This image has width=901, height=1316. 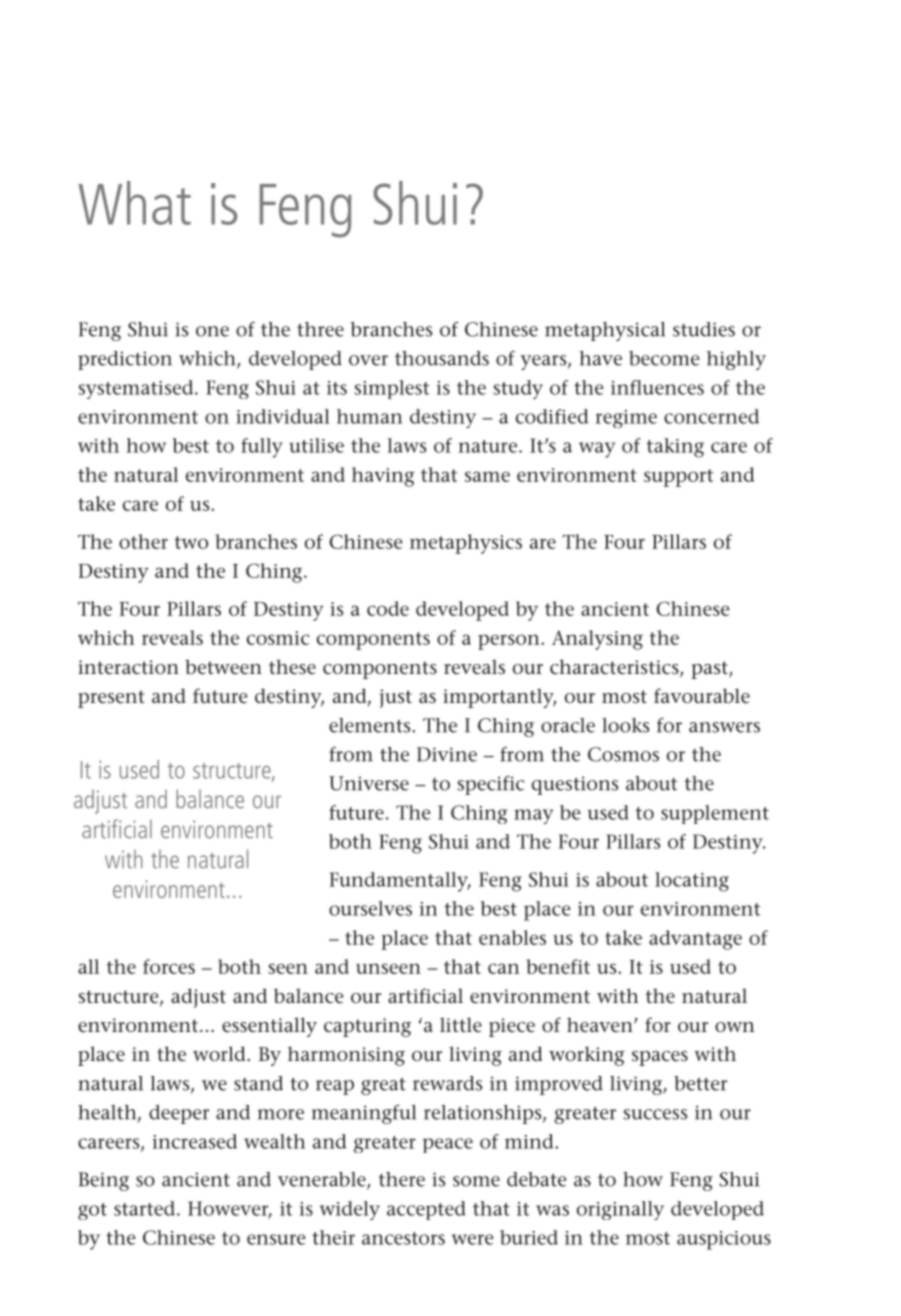 I want to click on prediction, so click(x=125, y=360).
